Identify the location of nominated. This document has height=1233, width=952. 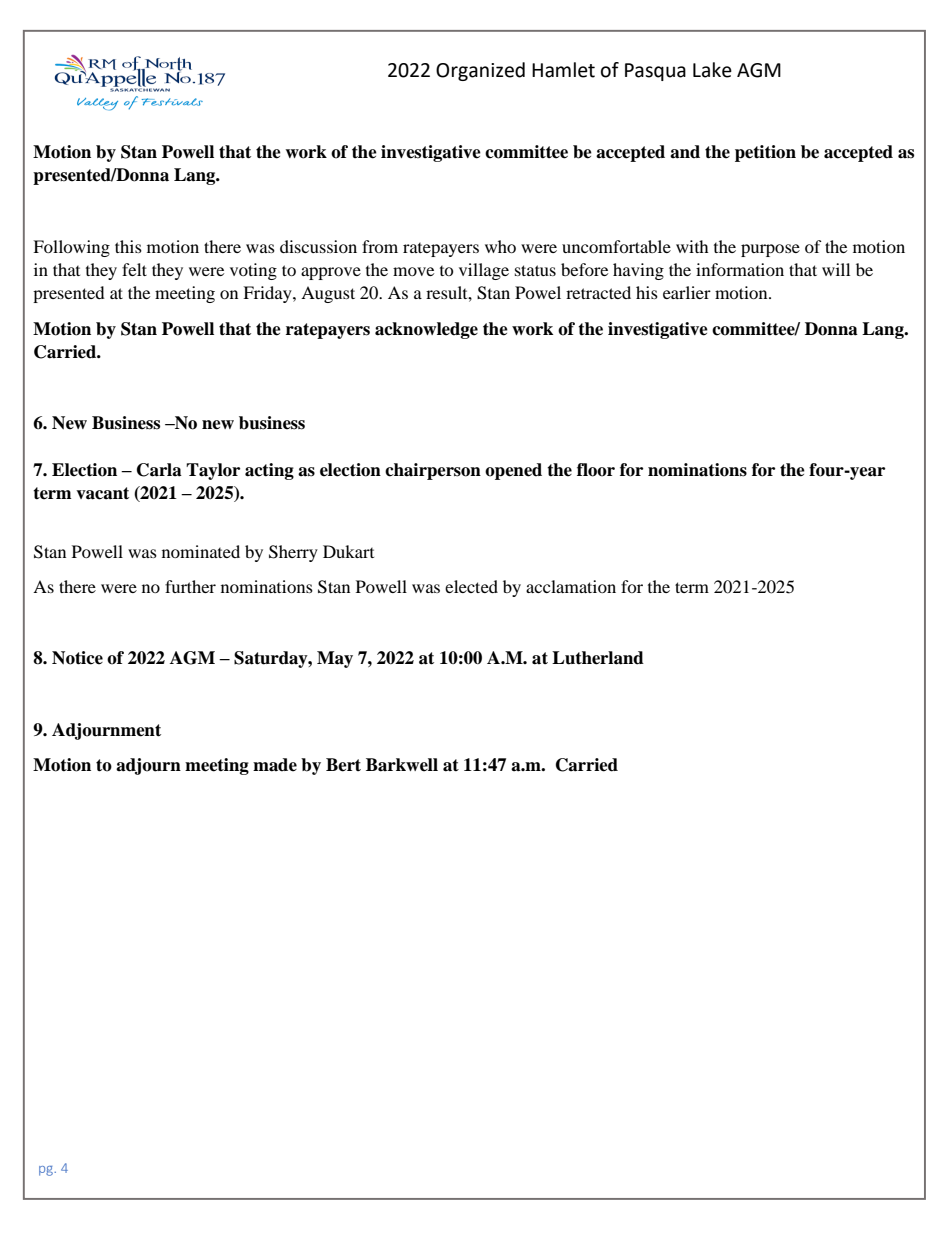
(201, 551).
